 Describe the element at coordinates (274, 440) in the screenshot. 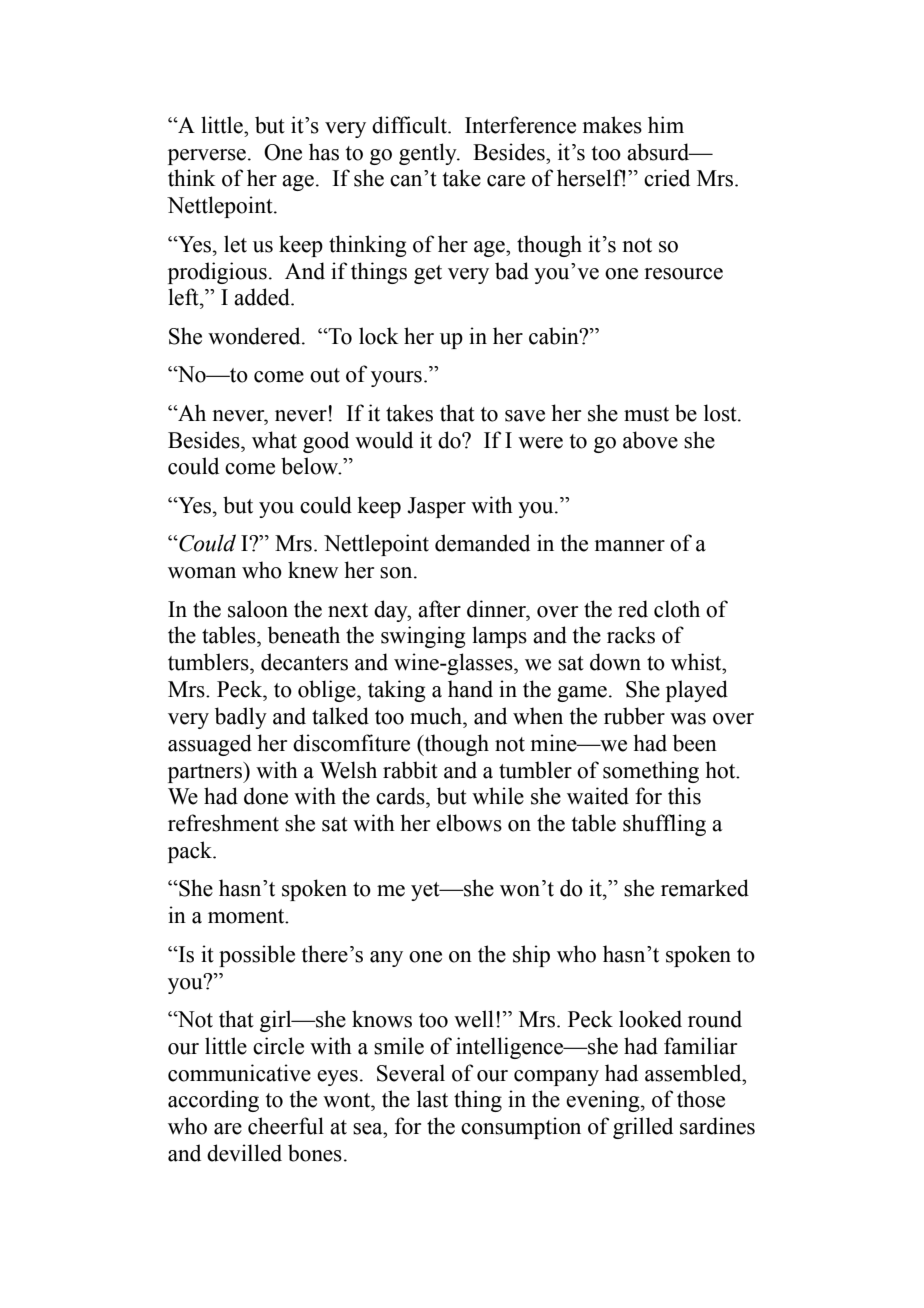

I see `what` at that location.
